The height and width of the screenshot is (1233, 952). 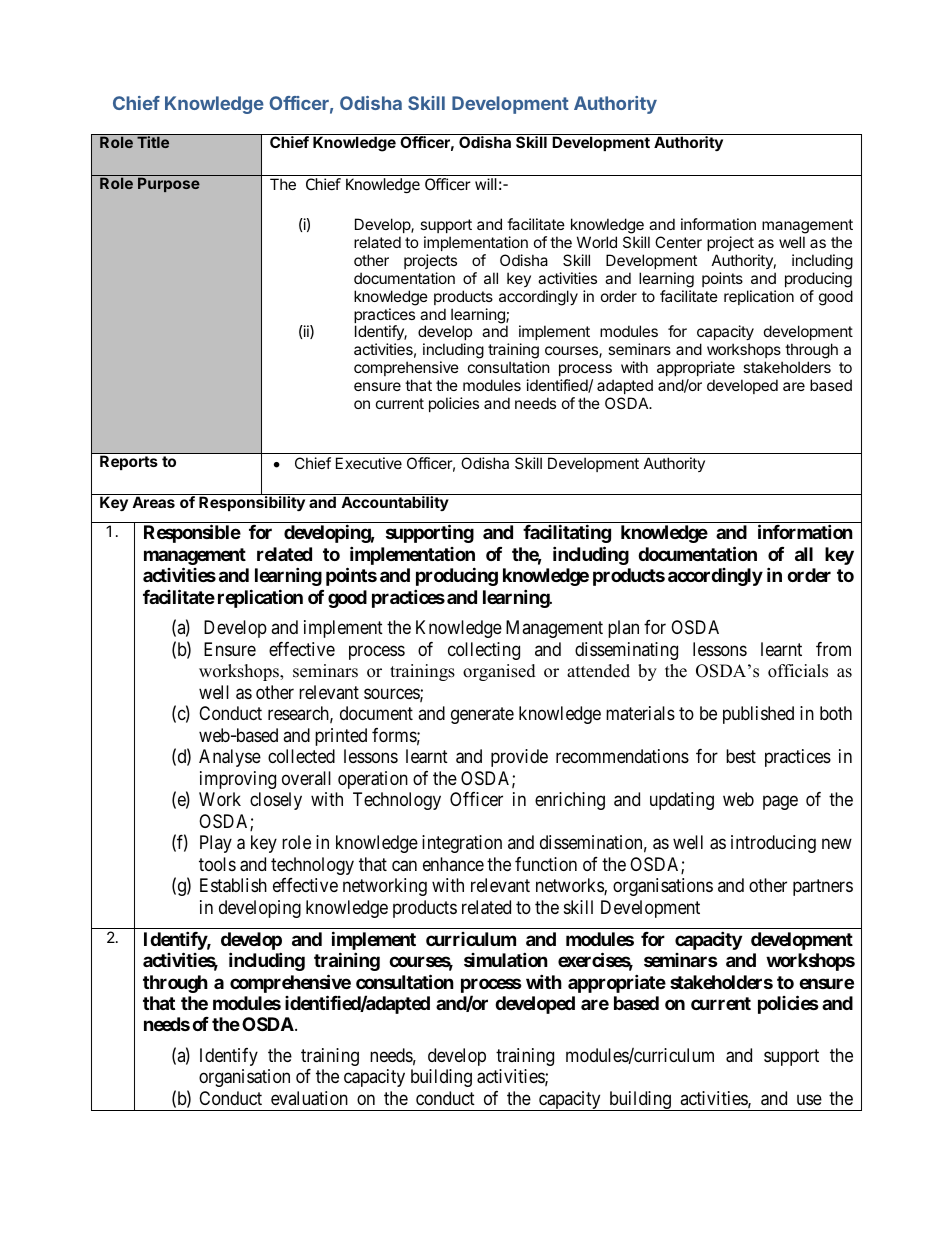 What do you see at coordinates (309, 1098) in the screenshot?
I see `evaluation` at bounding box center [309, 1098].
